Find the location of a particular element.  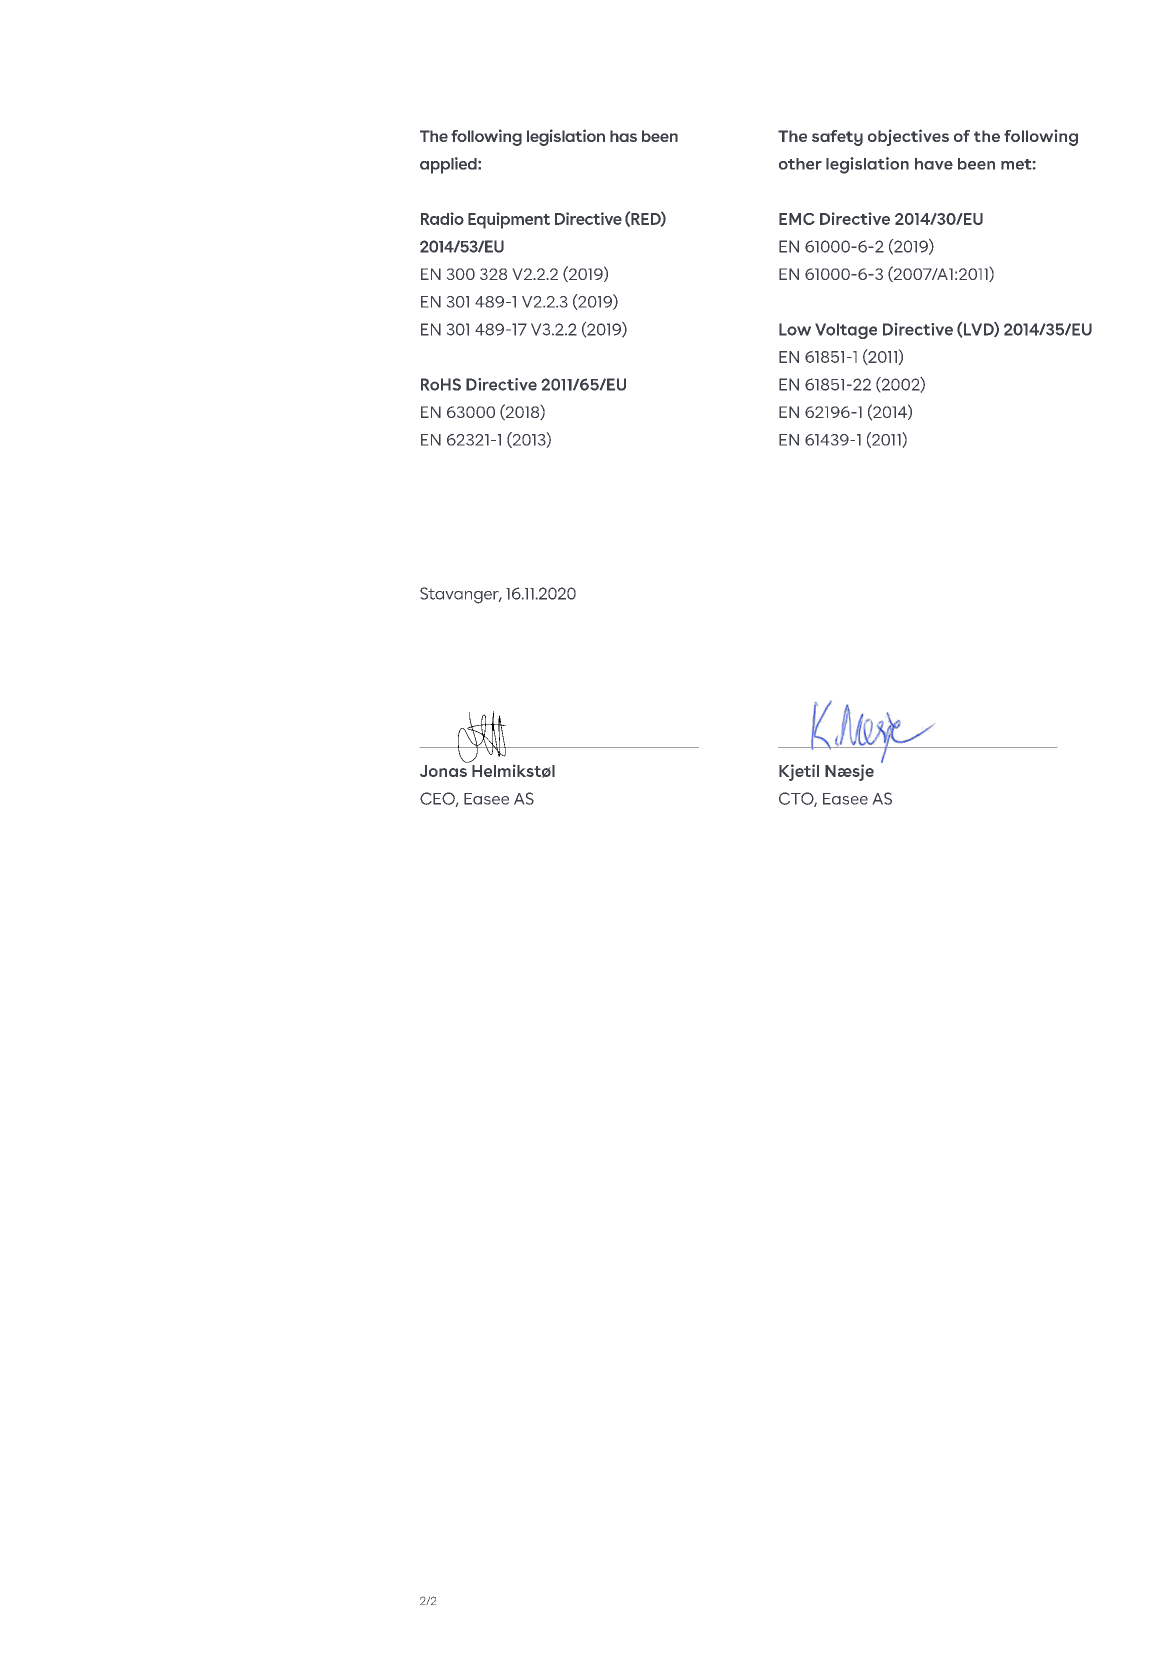

objectives is located at coordinates (908, 137).
